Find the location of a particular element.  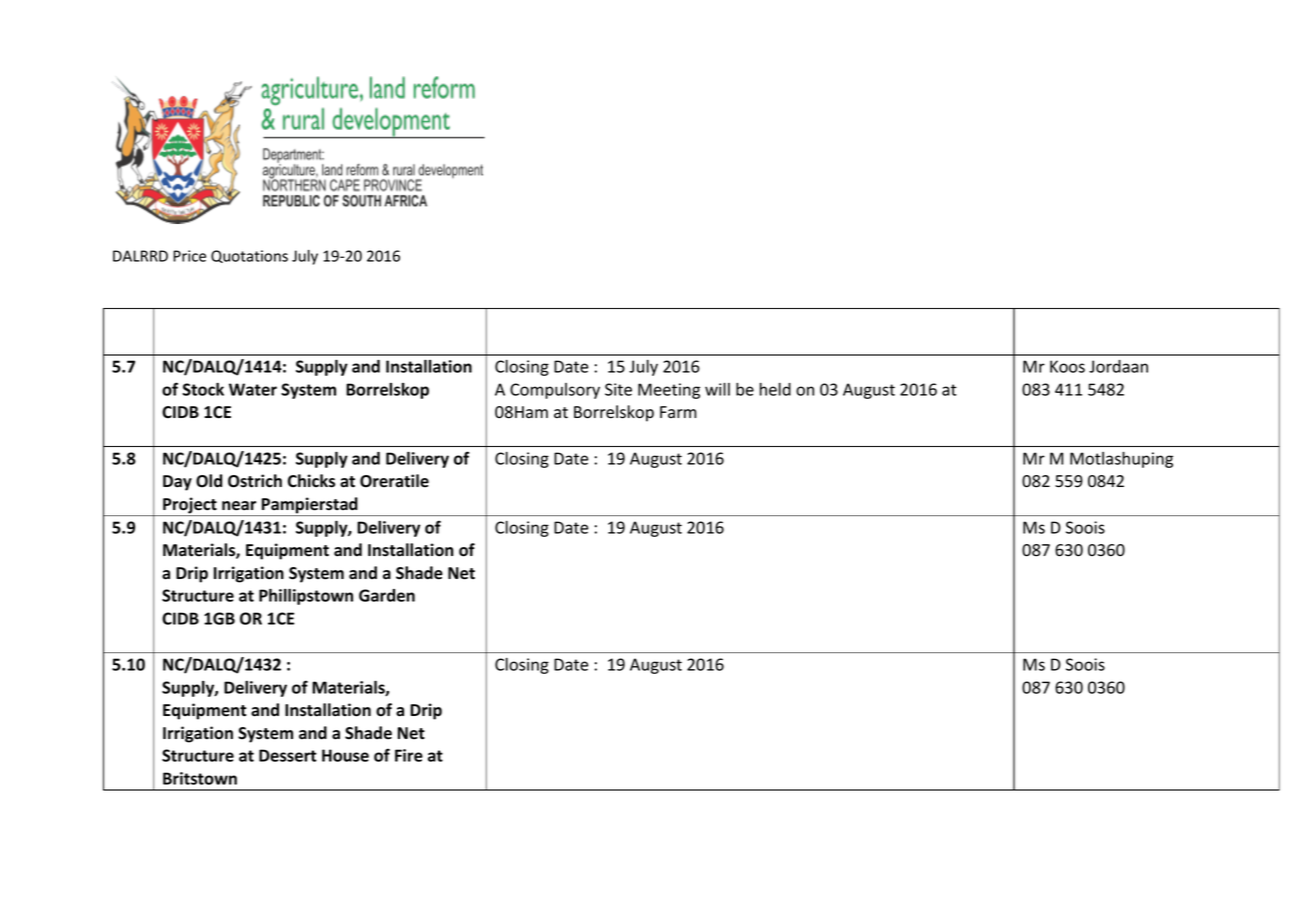

Price is located at coordinates (189, 256).
